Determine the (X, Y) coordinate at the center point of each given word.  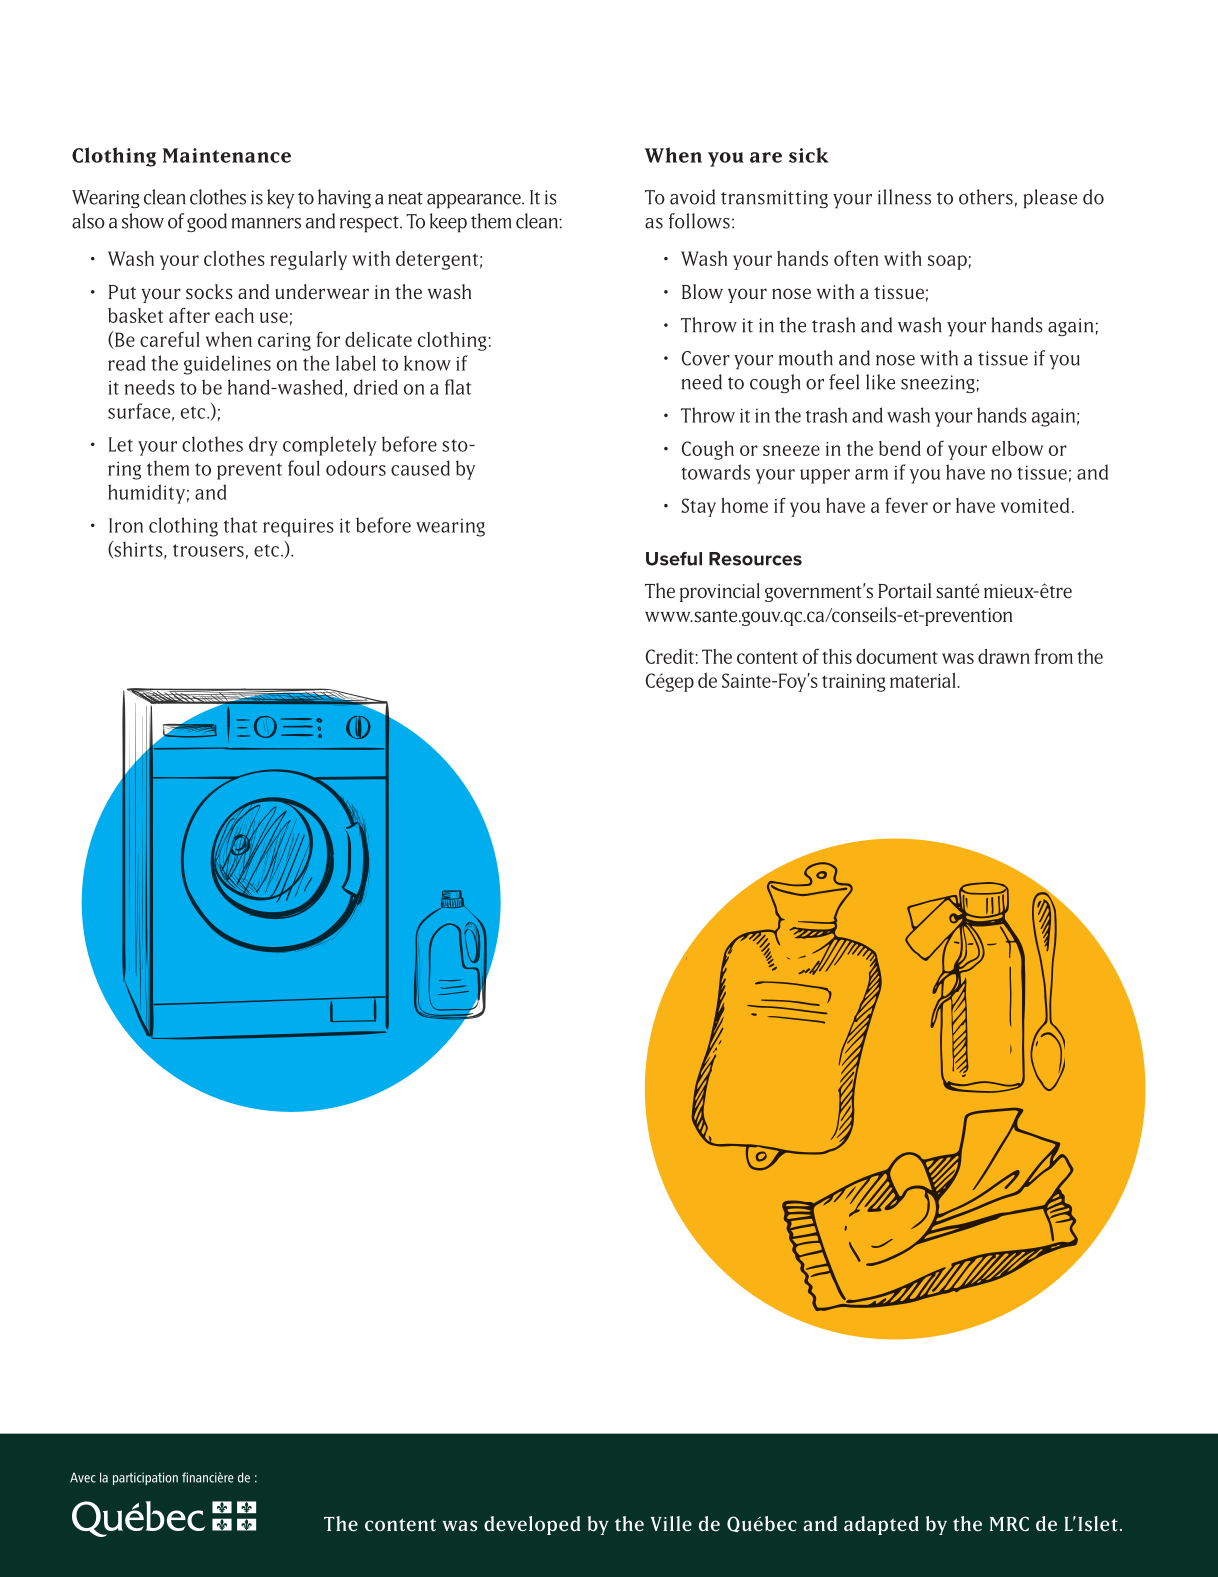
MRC (1009, 1523)
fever (906, 505)
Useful (674, 559)
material (924, 680)
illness (904, 197)
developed (532, 1525)
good (207, 222)
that (240, 525)
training (854, 683)
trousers (208, 550)
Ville (671, 1524)
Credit (671, 656)
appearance (475, 201)
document (897, 656)
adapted (881, 1525)
